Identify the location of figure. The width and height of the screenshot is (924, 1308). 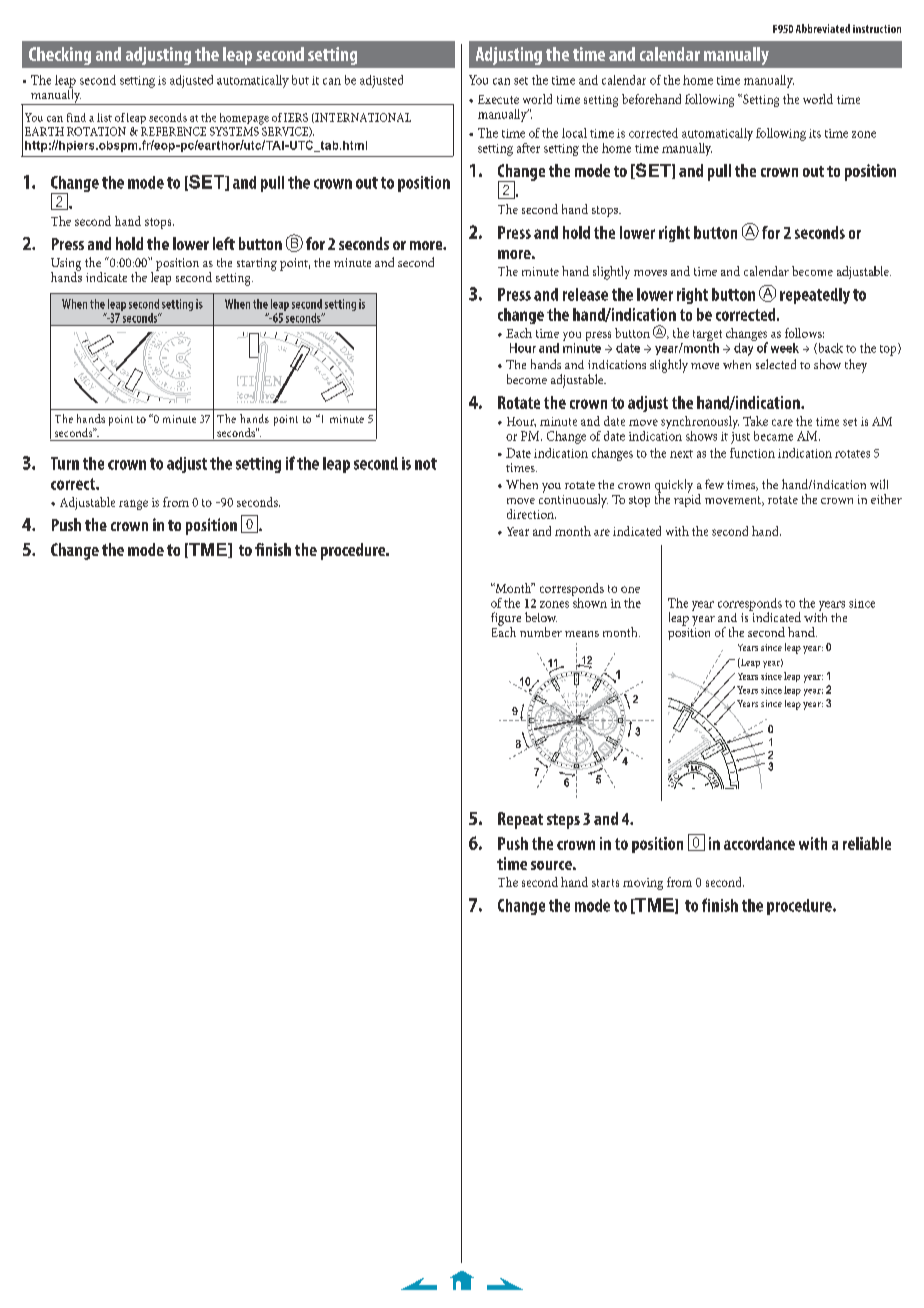
(506, 620).
